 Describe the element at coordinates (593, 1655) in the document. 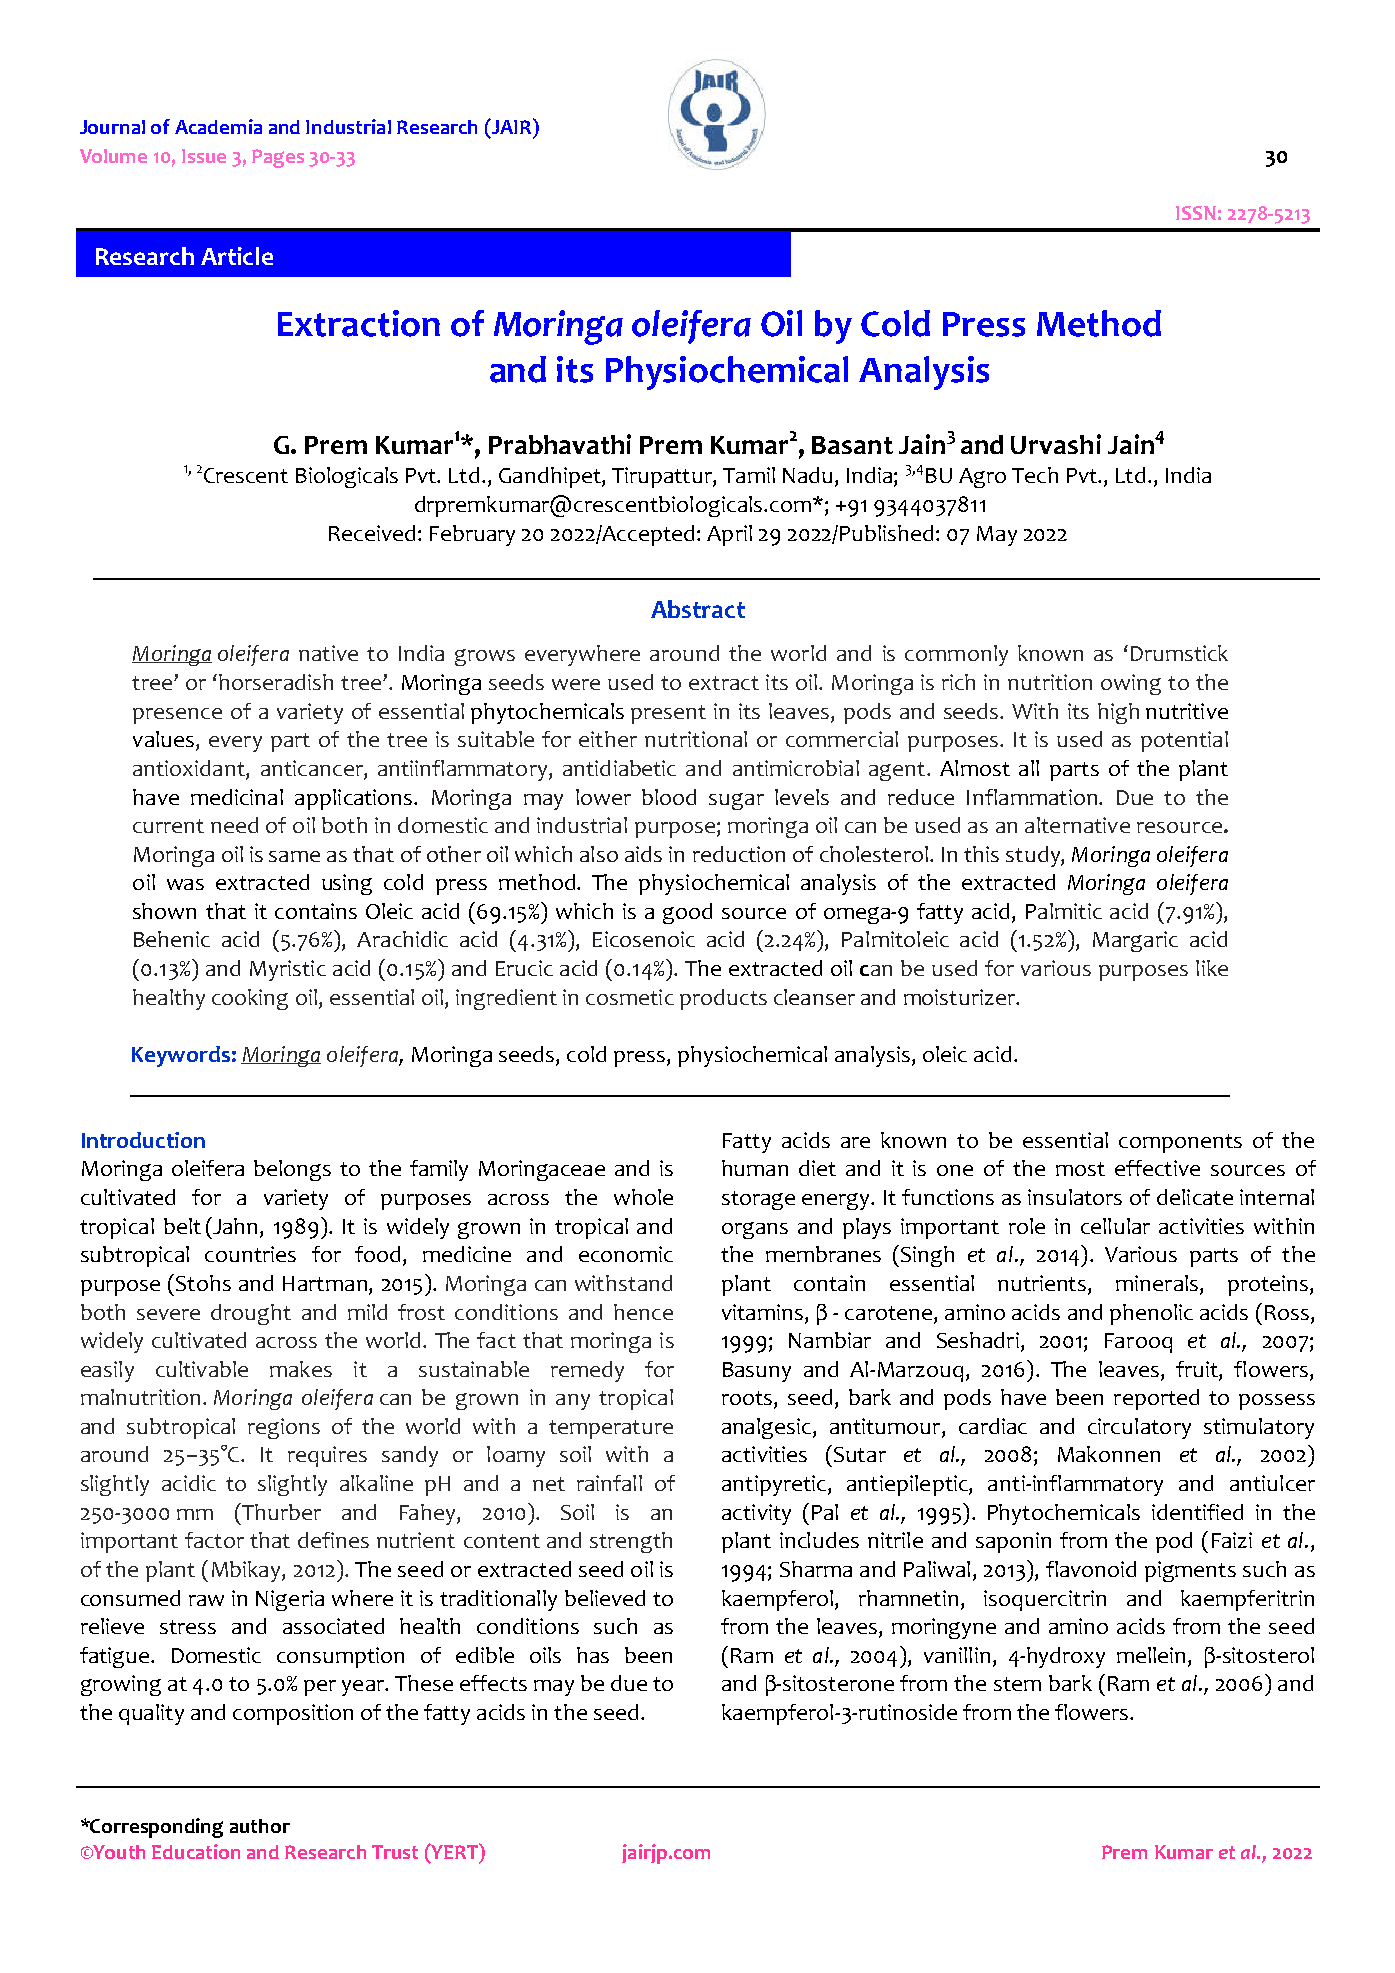

I see `has` at that location.
